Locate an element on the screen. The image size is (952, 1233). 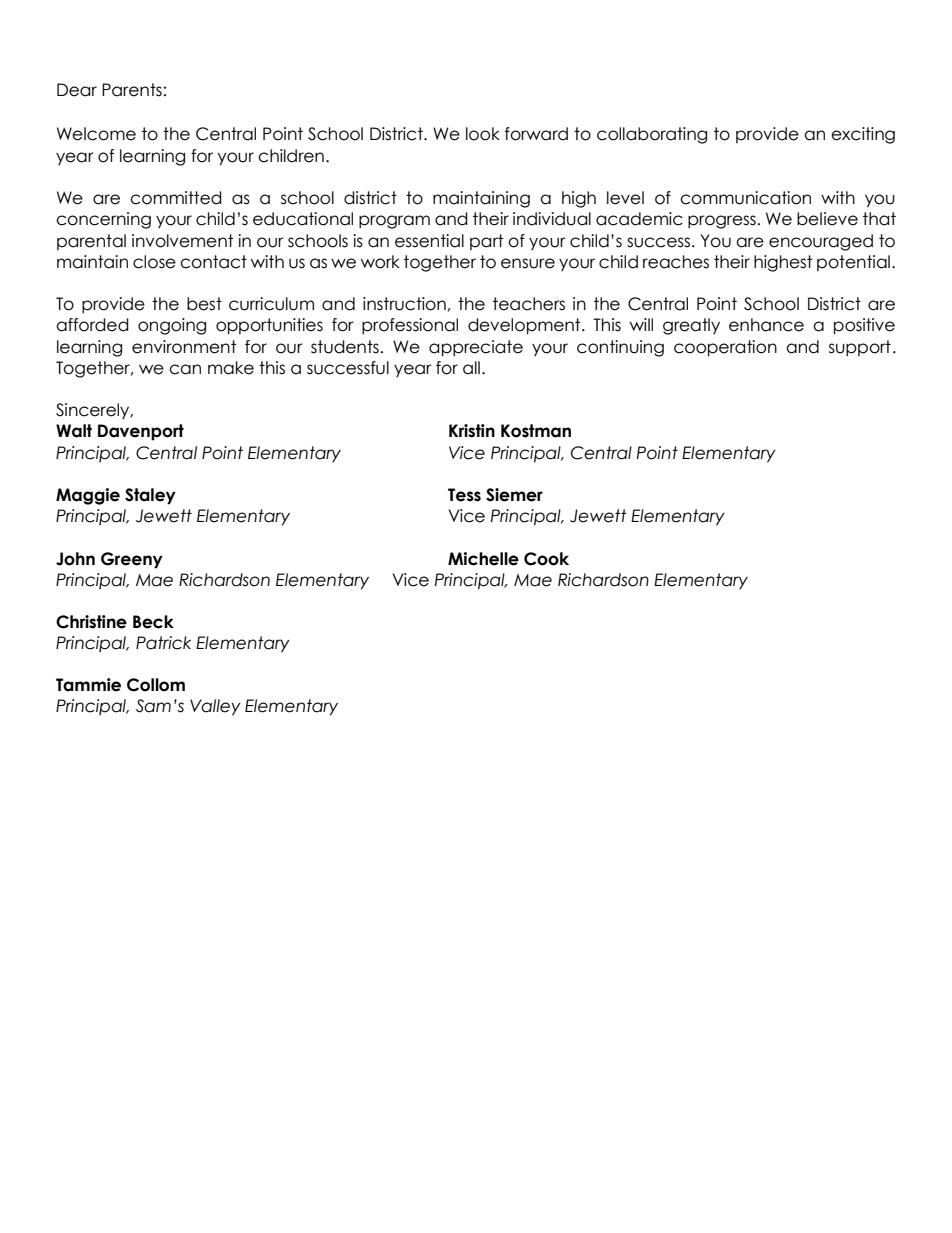
Valley is located at coordinates (215, 707).
